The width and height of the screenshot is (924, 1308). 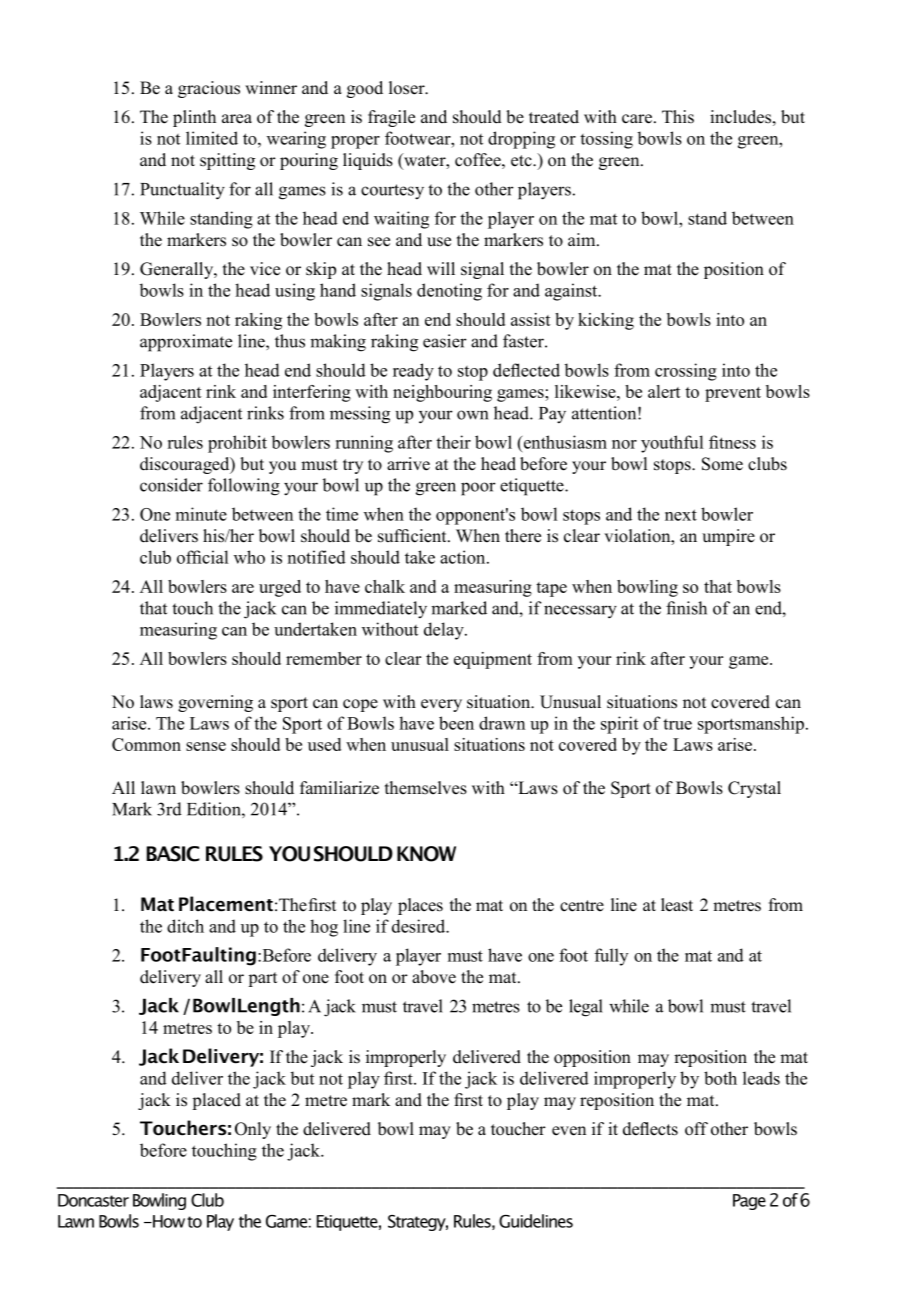 I want to click on arrive, so click(x=408, y=464).
